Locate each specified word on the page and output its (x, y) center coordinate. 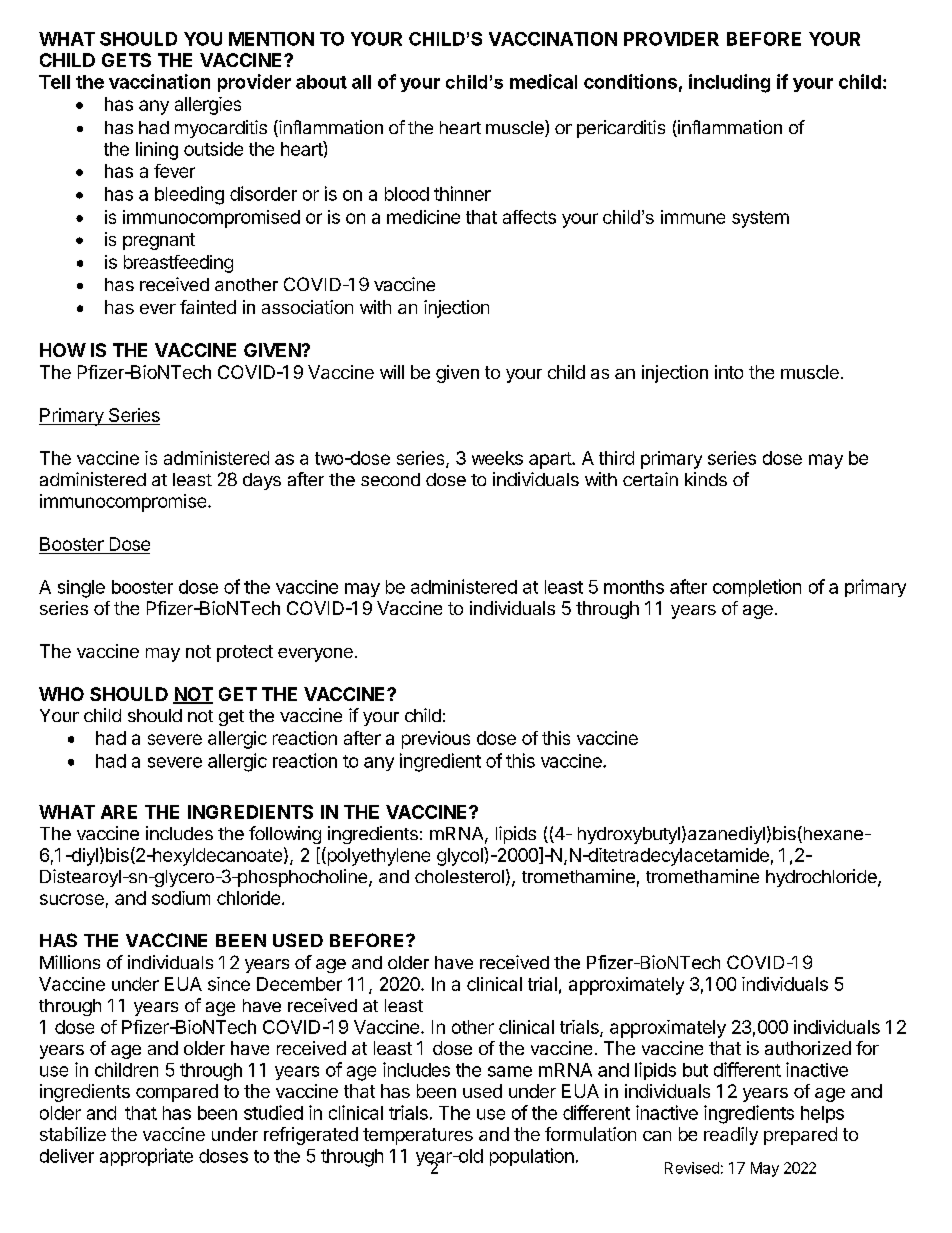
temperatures (418, 1136)
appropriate (146, 1157)
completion (757, 588)
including (729, 83)
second (390, 479)
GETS (126, 60)
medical (543, 81)
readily (731, 1136)
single (81, 589)
